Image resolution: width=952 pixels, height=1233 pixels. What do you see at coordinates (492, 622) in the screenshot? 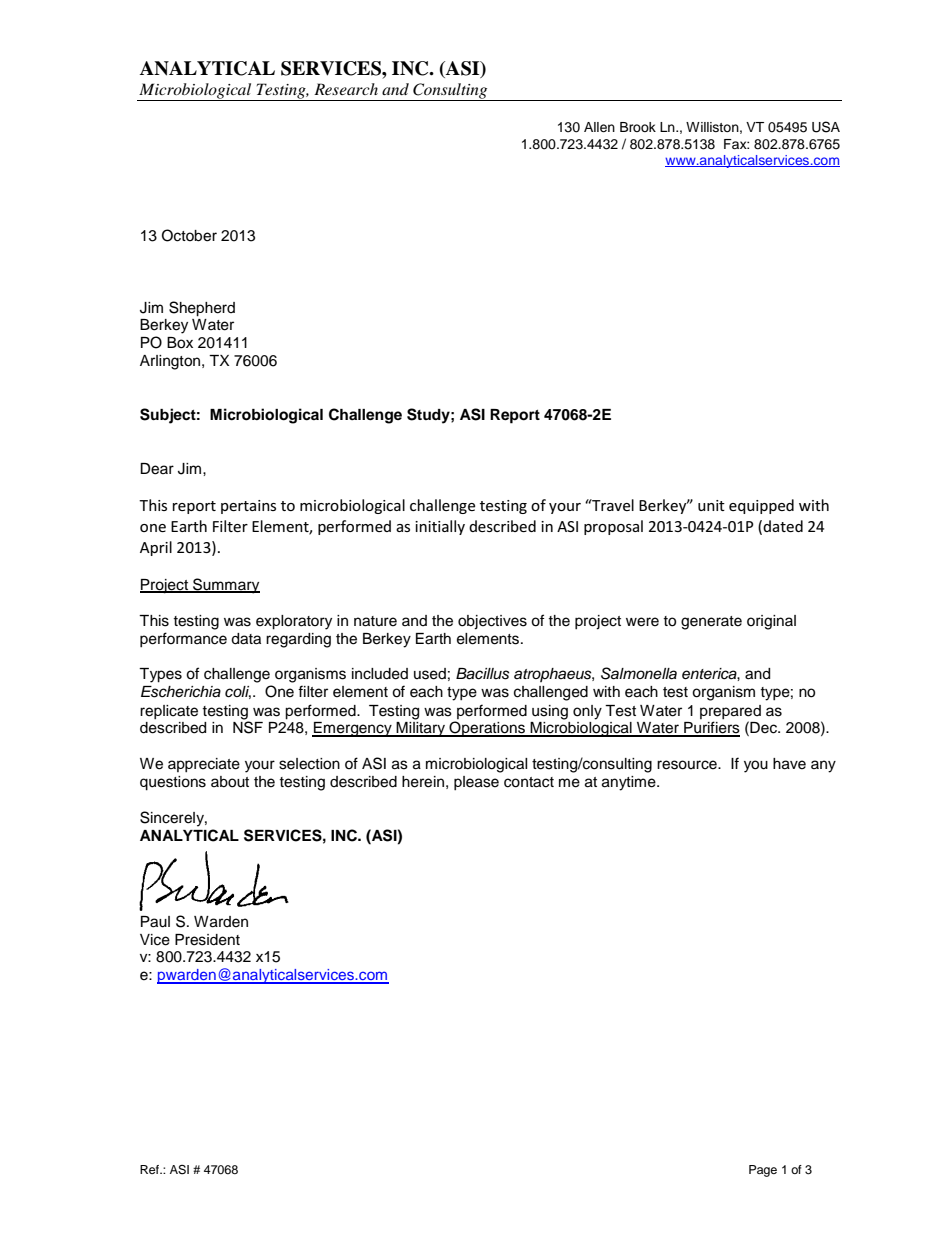
I see `objectives` at bounding box center [492, 622].
